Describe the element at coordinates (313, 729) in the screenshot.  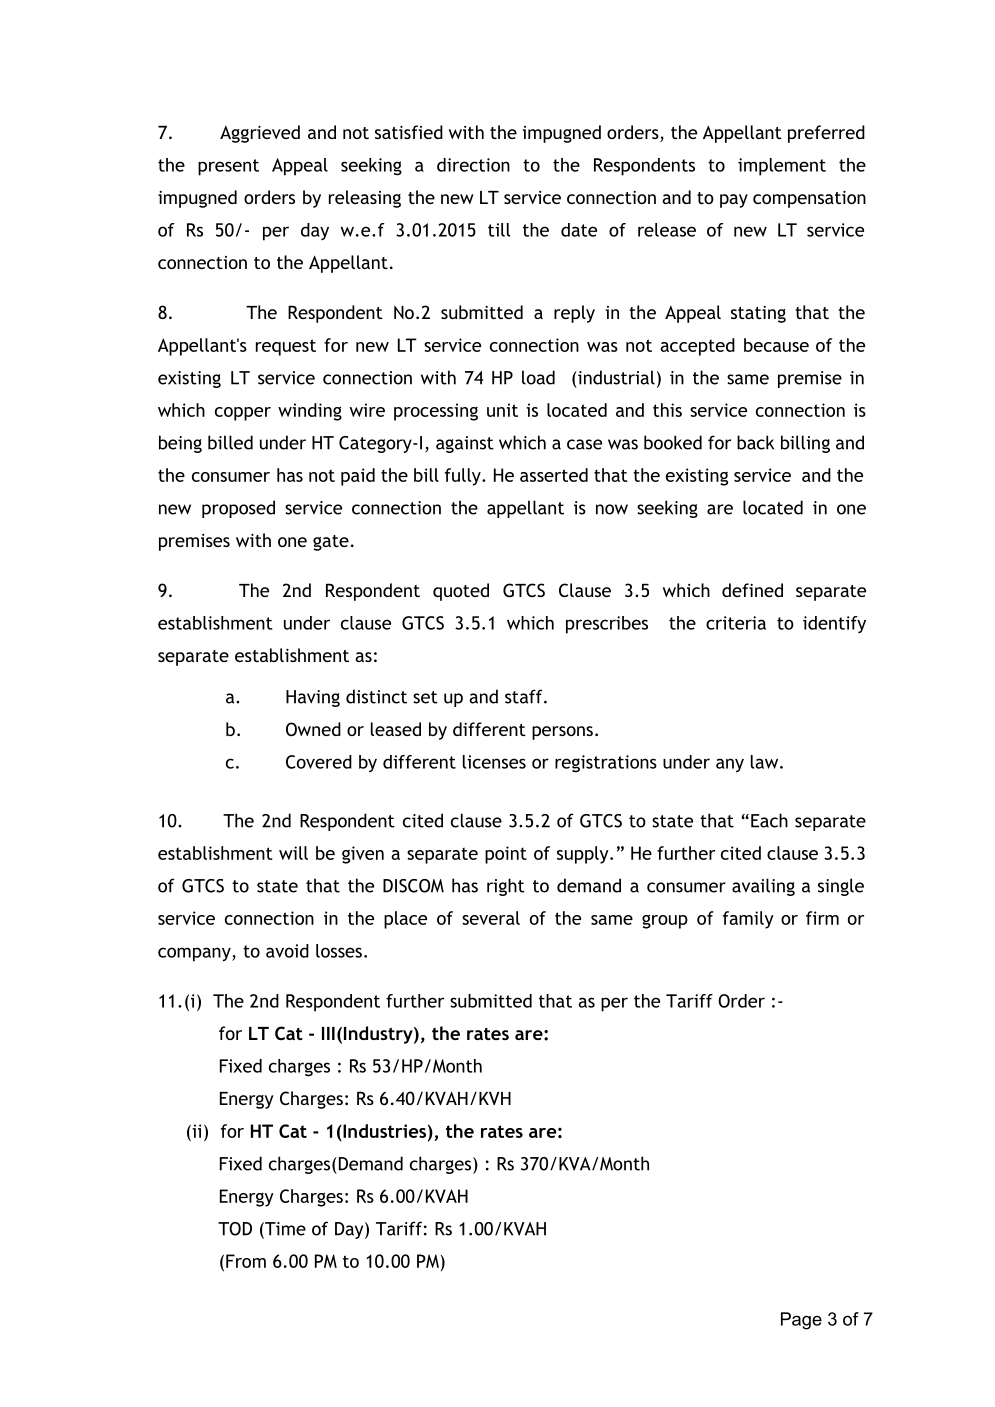
I see `Owned` at that location.
